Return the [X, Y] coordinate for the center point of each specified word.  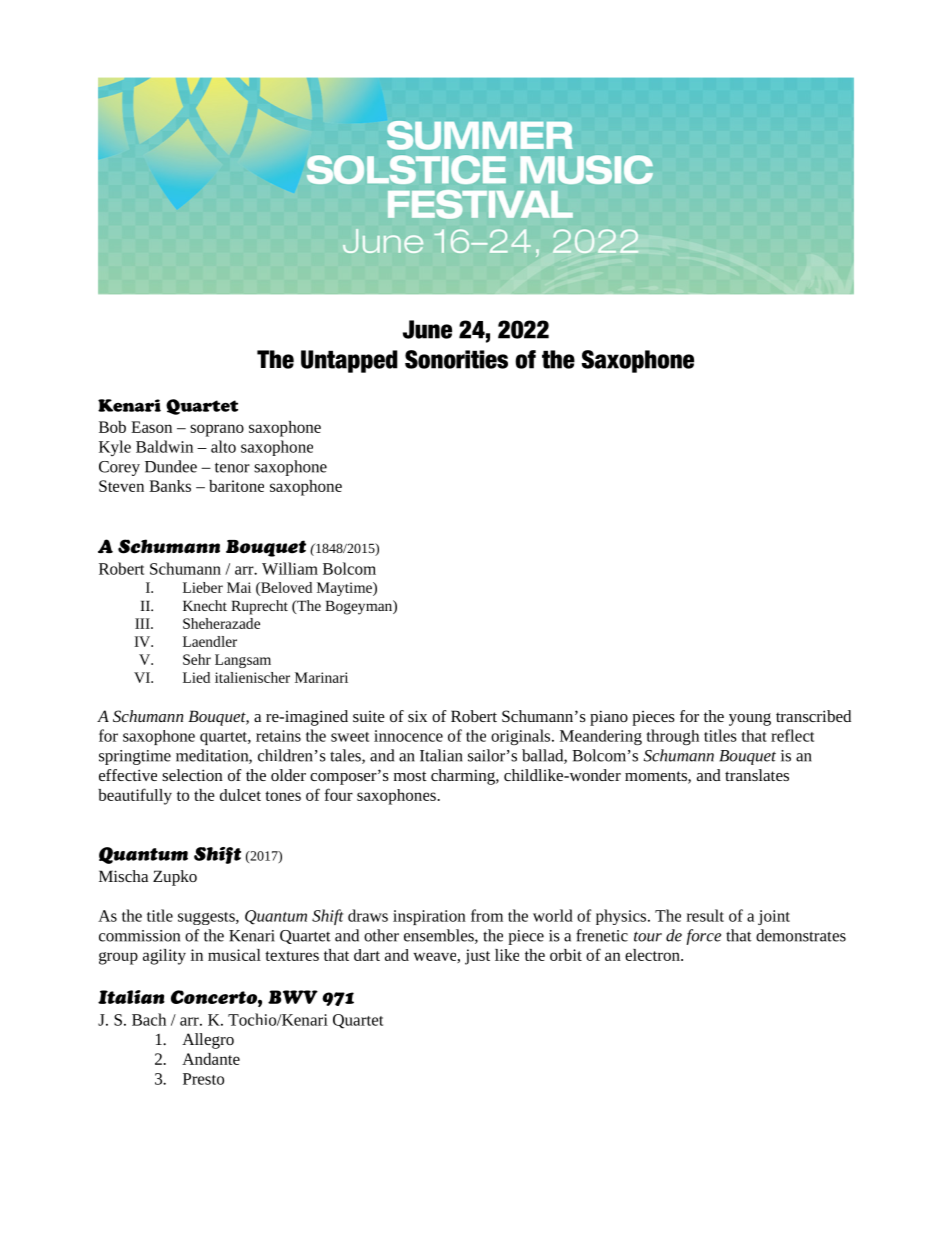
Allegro [208, 1041]
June [427, 329]
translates [757, 775]
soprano [217, 430]
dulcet [240, 795]
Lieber [203, 587]
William [290, 568]
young [750, 719]
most [410, 776]
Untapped [349, 361]
